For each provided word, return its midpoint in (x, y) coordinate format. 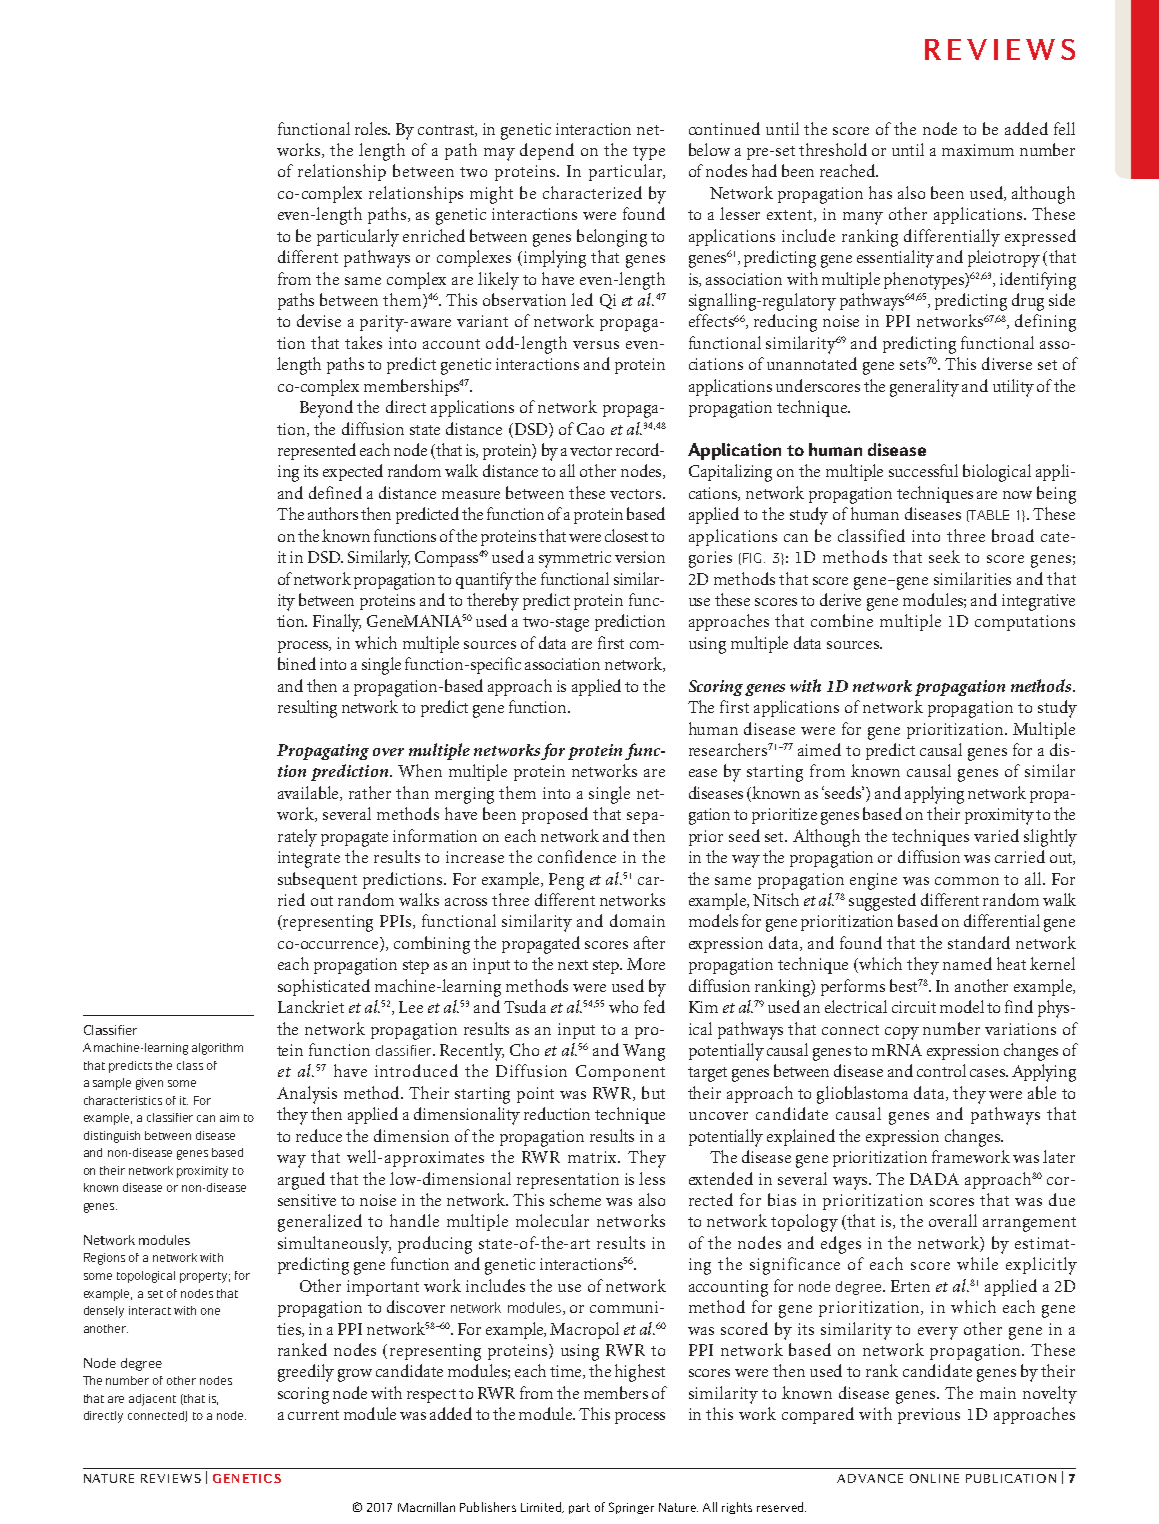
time (567, 1372)
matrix (594, 1157)
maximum (978, 150)
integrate (309, 859)
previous (929, 1416)
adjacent (152, 1400)
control (941, 1070)
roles (372, 128)
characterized (592, 192)
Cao (590, 429)
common (967, 881)
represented (317, 451)
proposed (555, 815)
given (149, 1084)
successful (923, 470)
